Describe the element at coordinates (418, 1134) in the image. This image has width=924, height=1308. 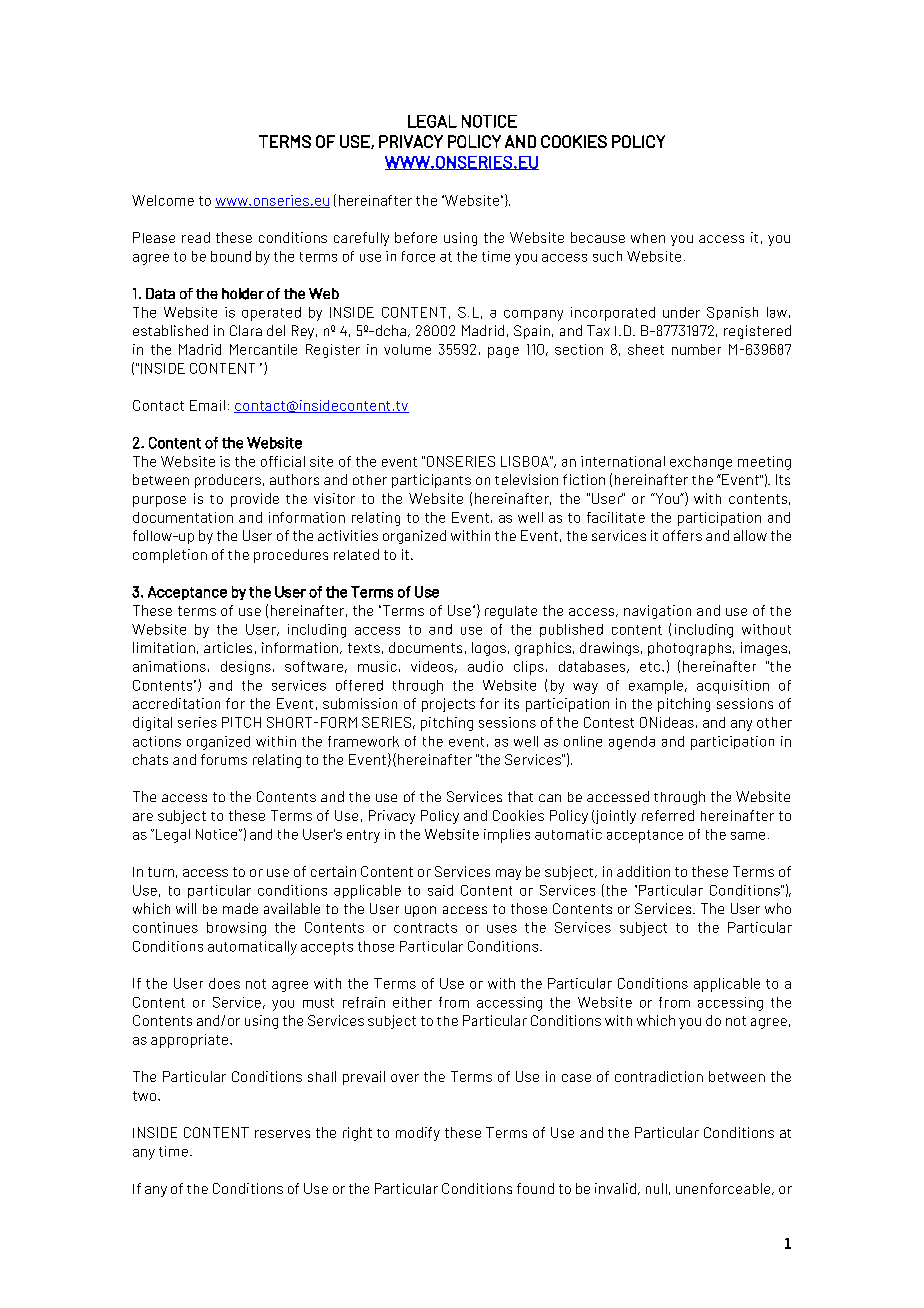
I see `modify` at that location.
